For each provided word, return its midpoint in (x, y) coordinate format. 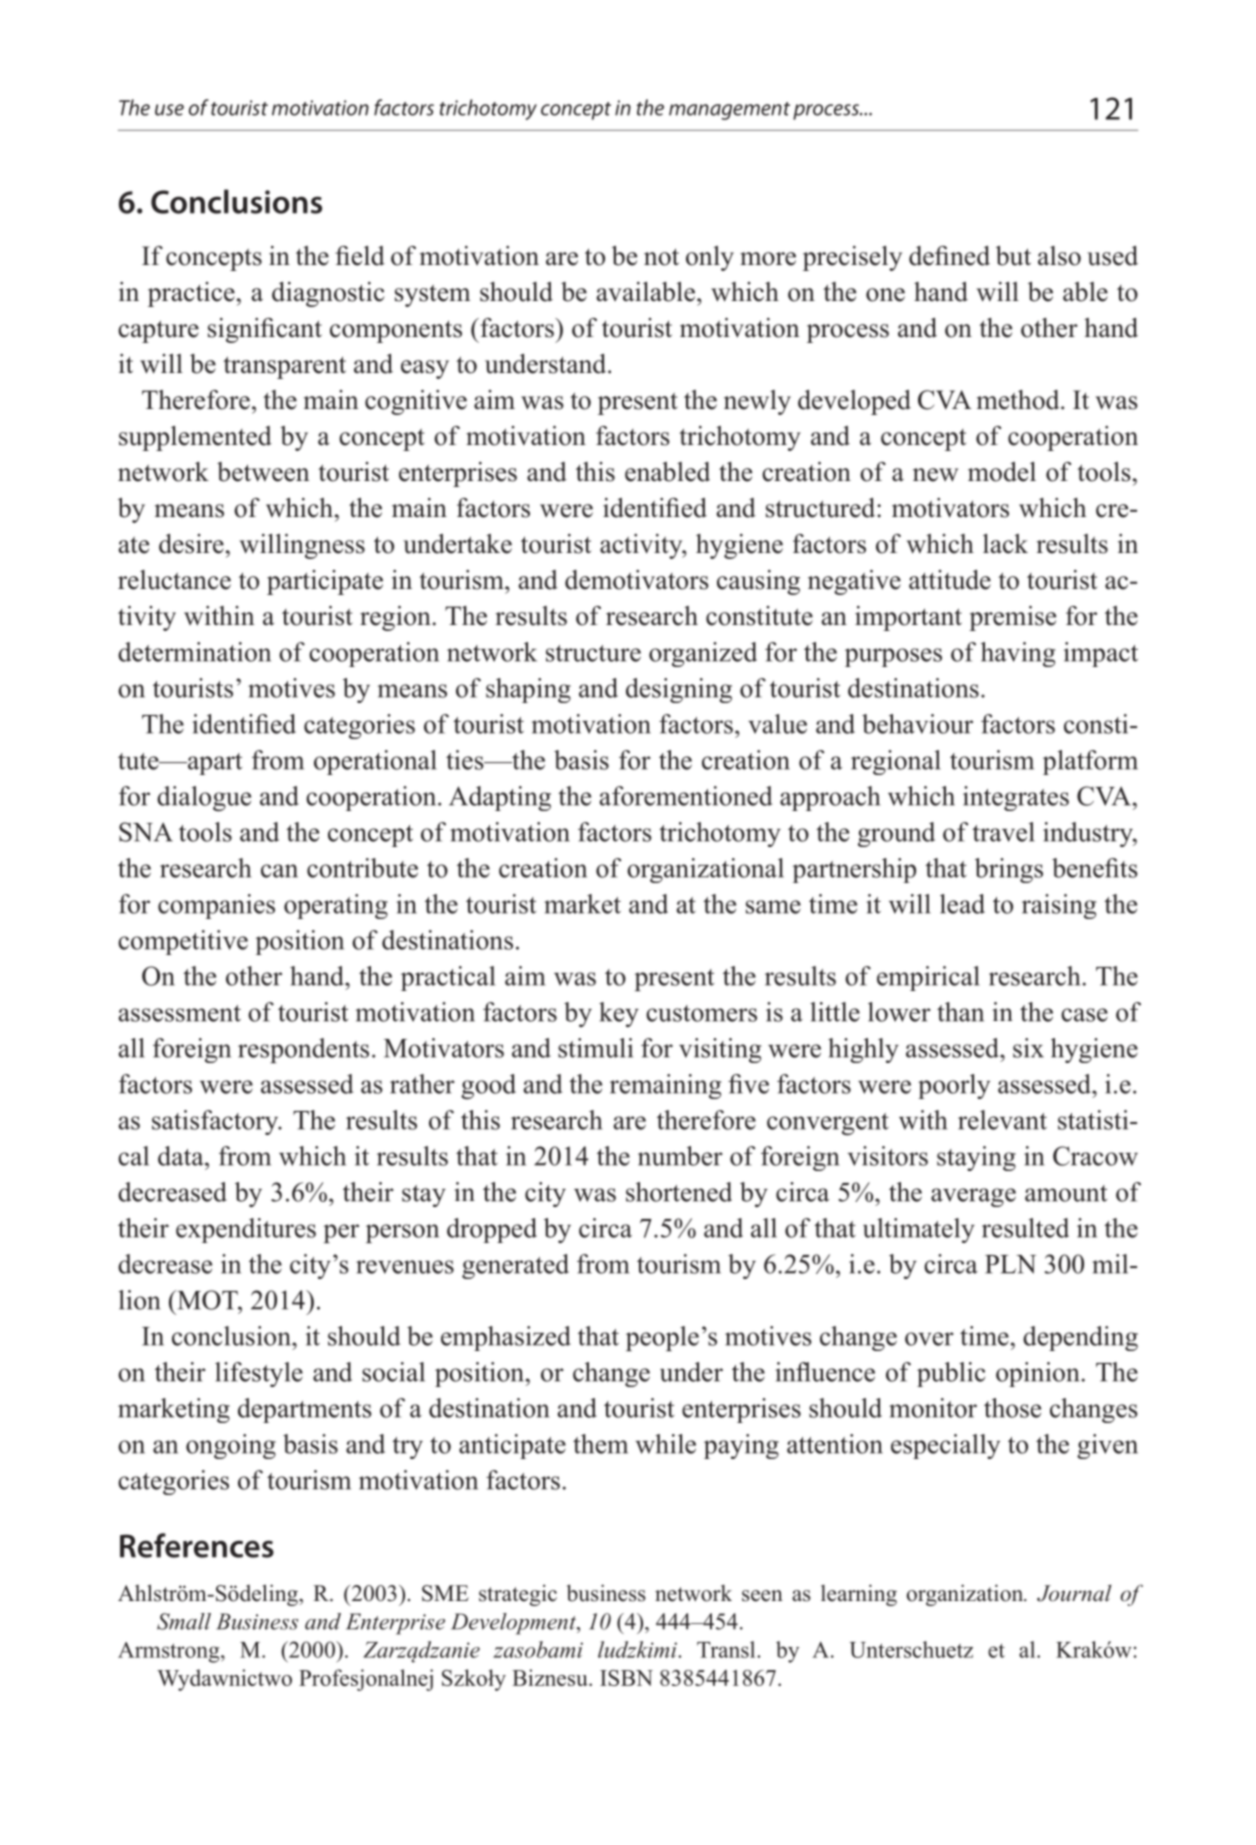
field (360, 256)
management (729, 111)
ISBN (626, 1678)
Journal (1074, 1593)
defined (949, 256)
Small (184, 1621)
